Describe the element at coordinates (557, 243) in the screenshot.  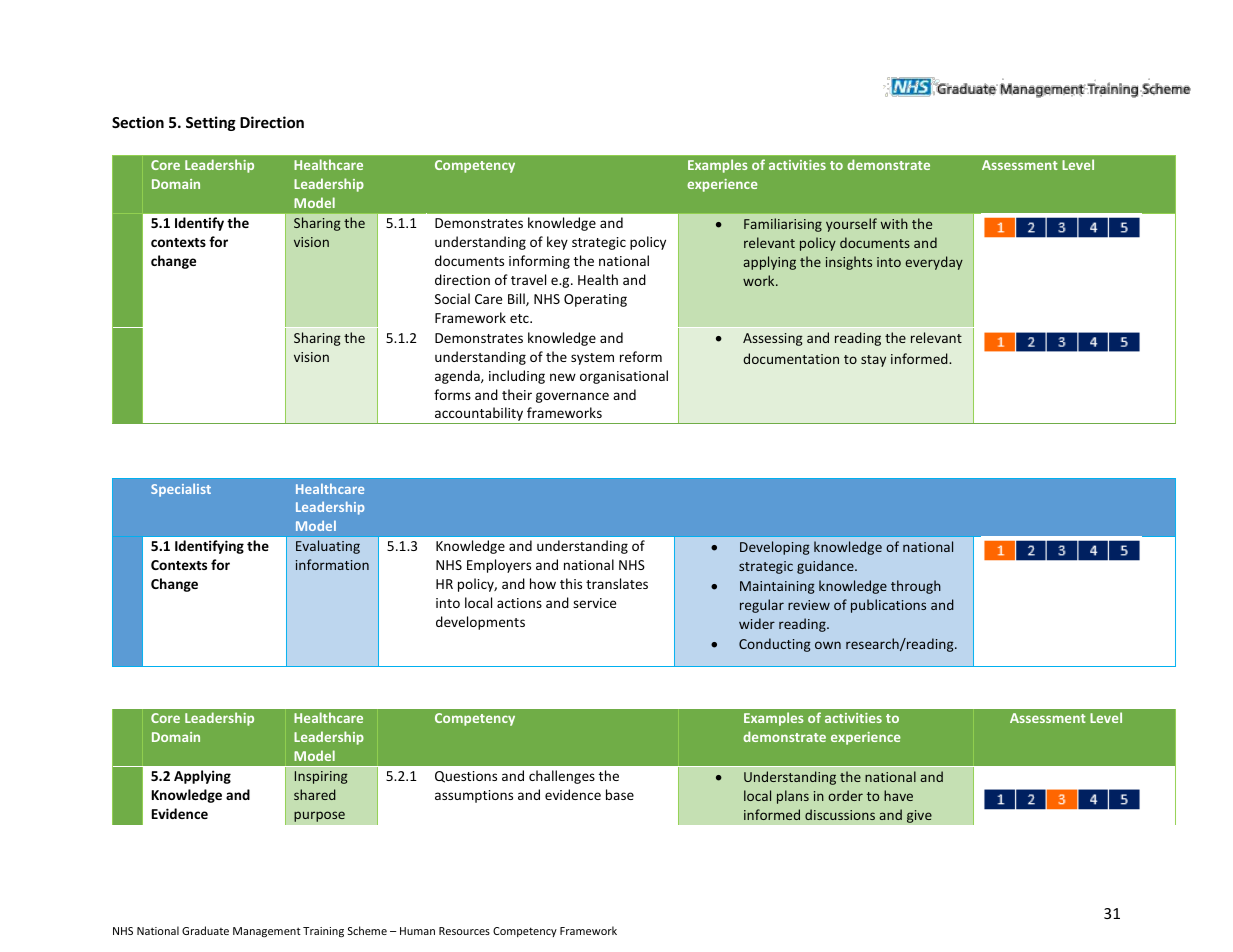
I see `key` at that location.
